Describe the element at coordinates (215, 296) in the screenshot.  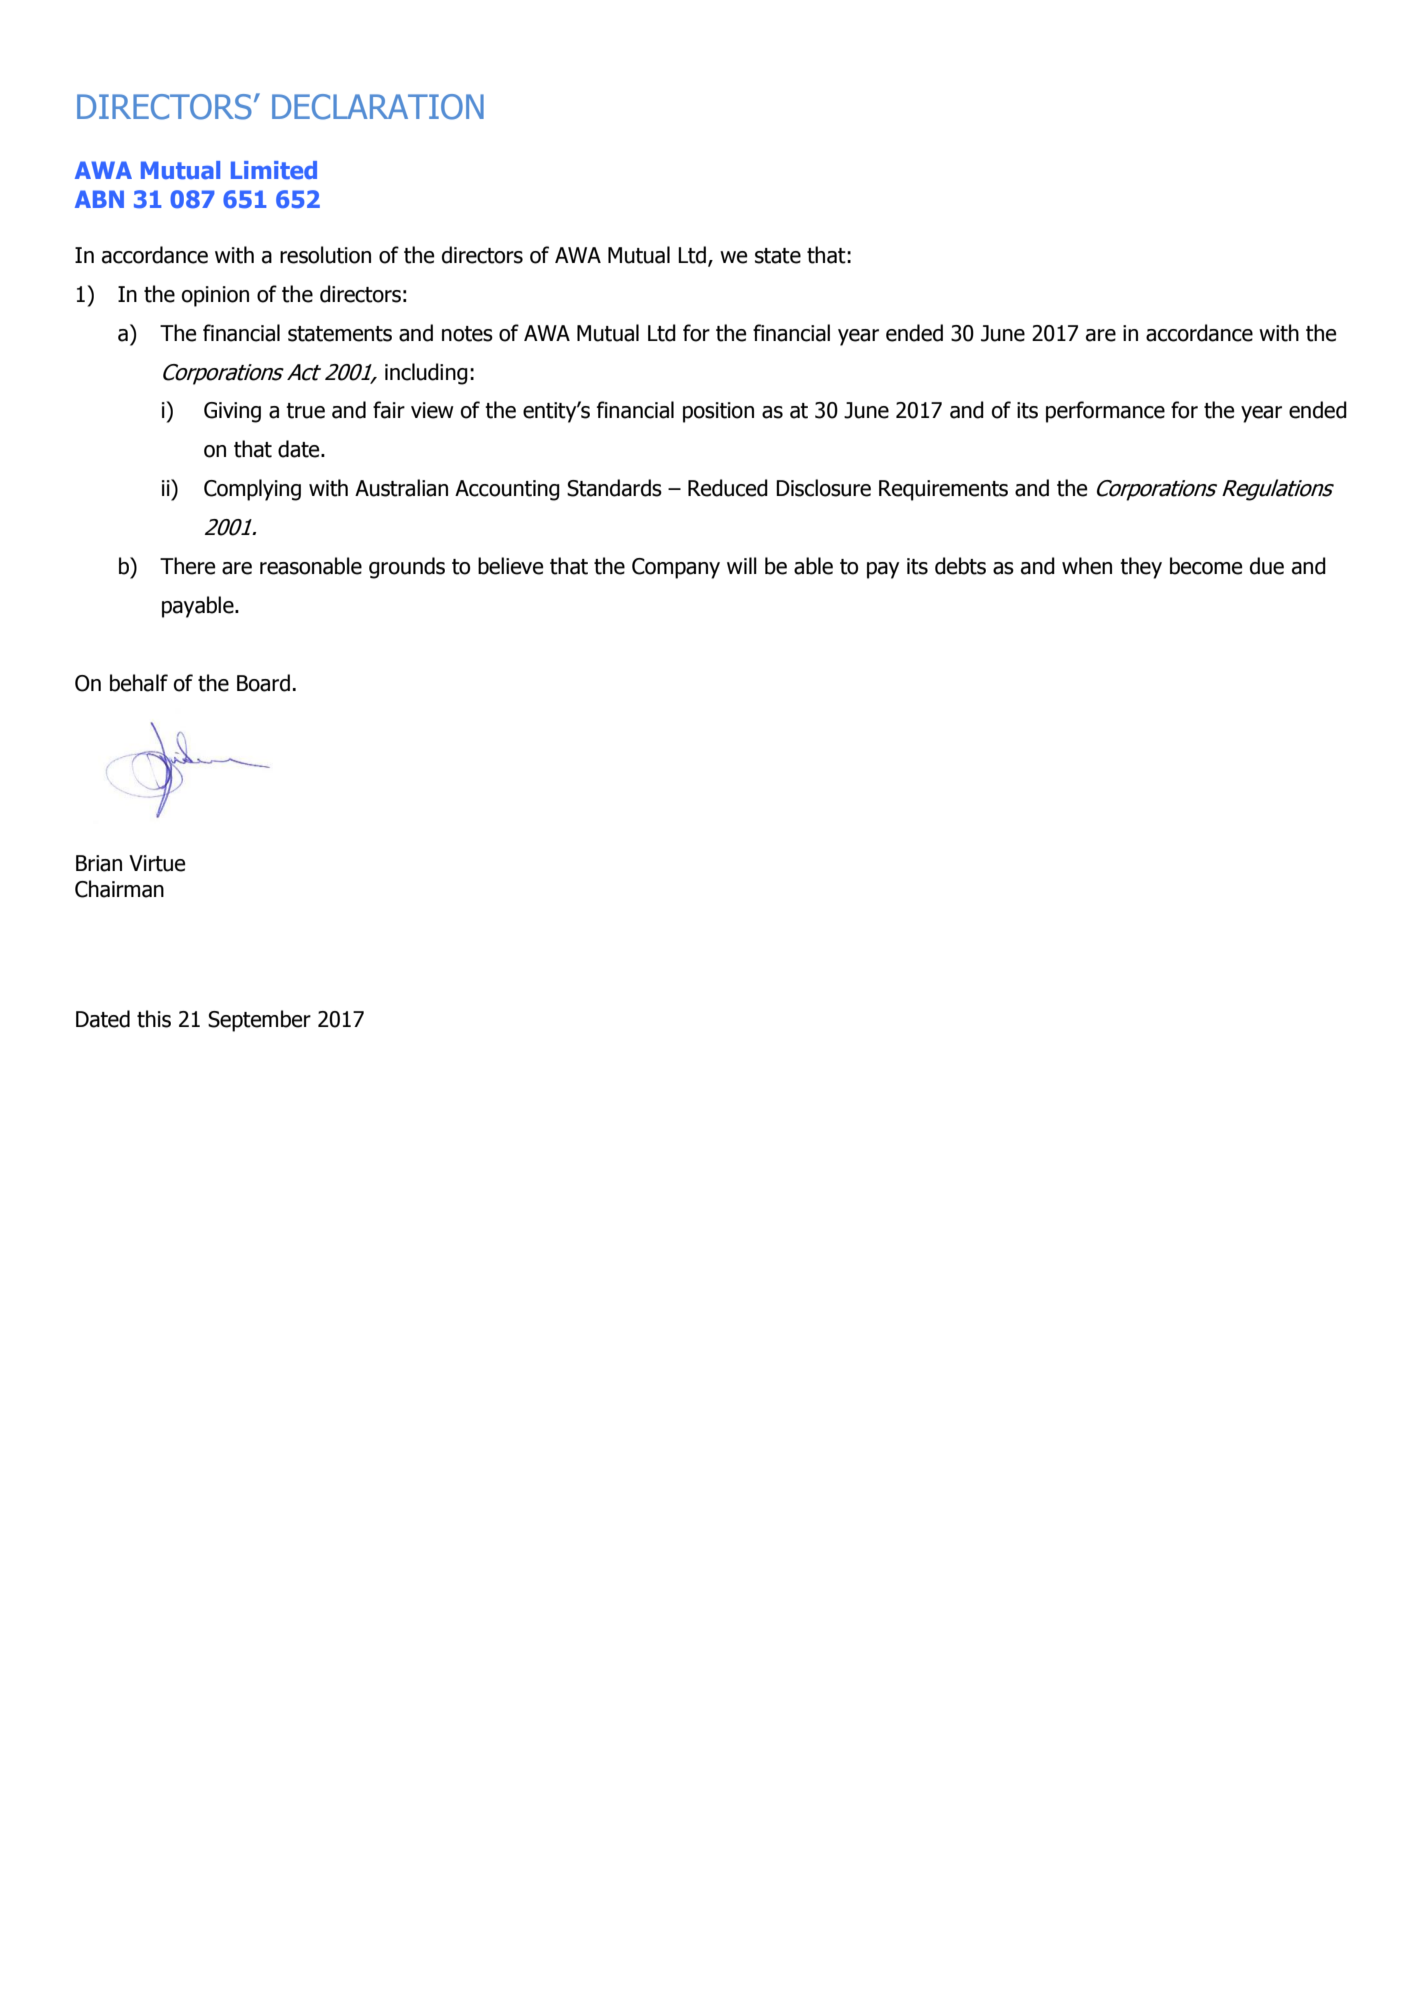
I see `opinion` at that location.
